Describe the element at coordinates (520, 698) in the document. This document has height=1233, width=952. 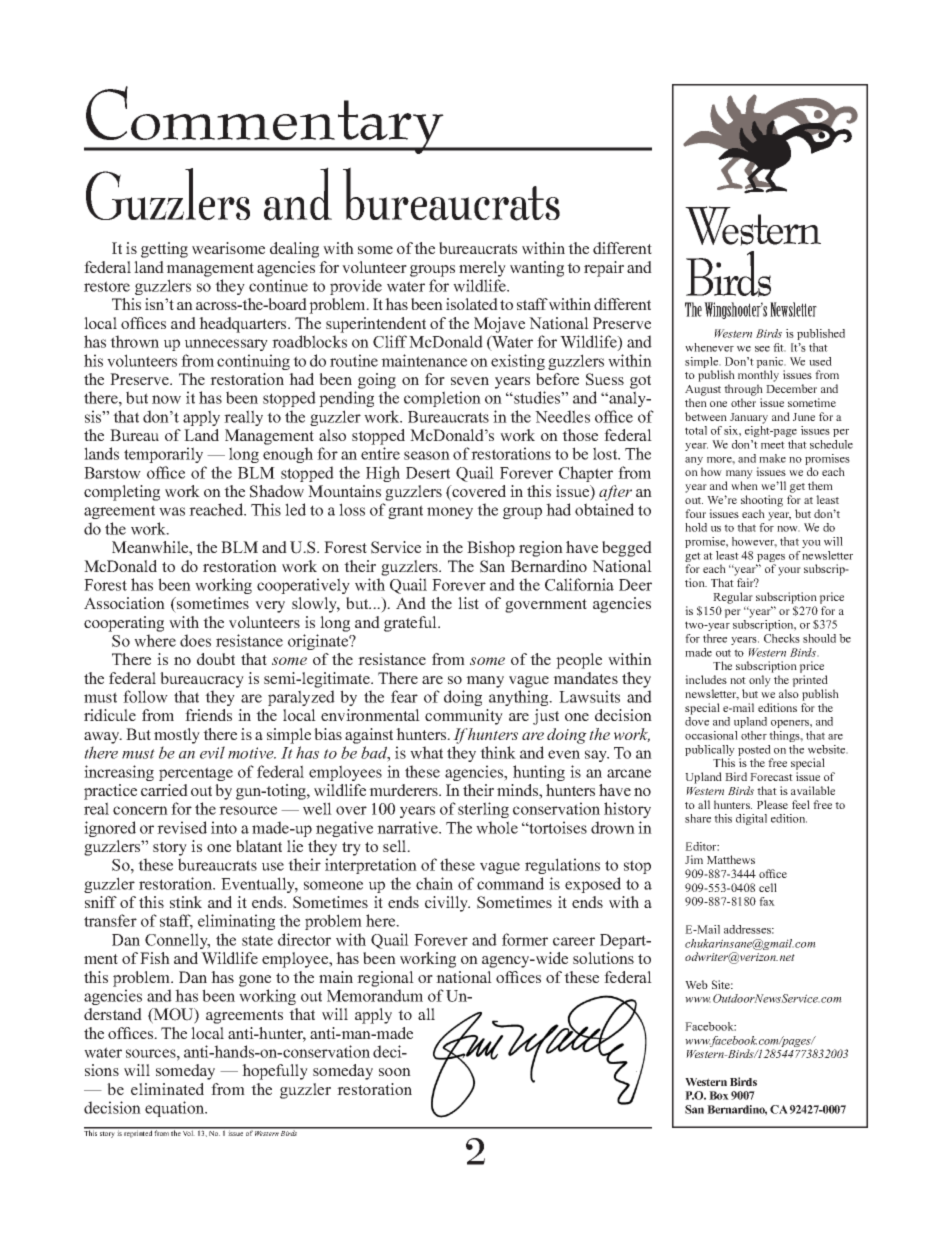
I see `anything` at that location.
